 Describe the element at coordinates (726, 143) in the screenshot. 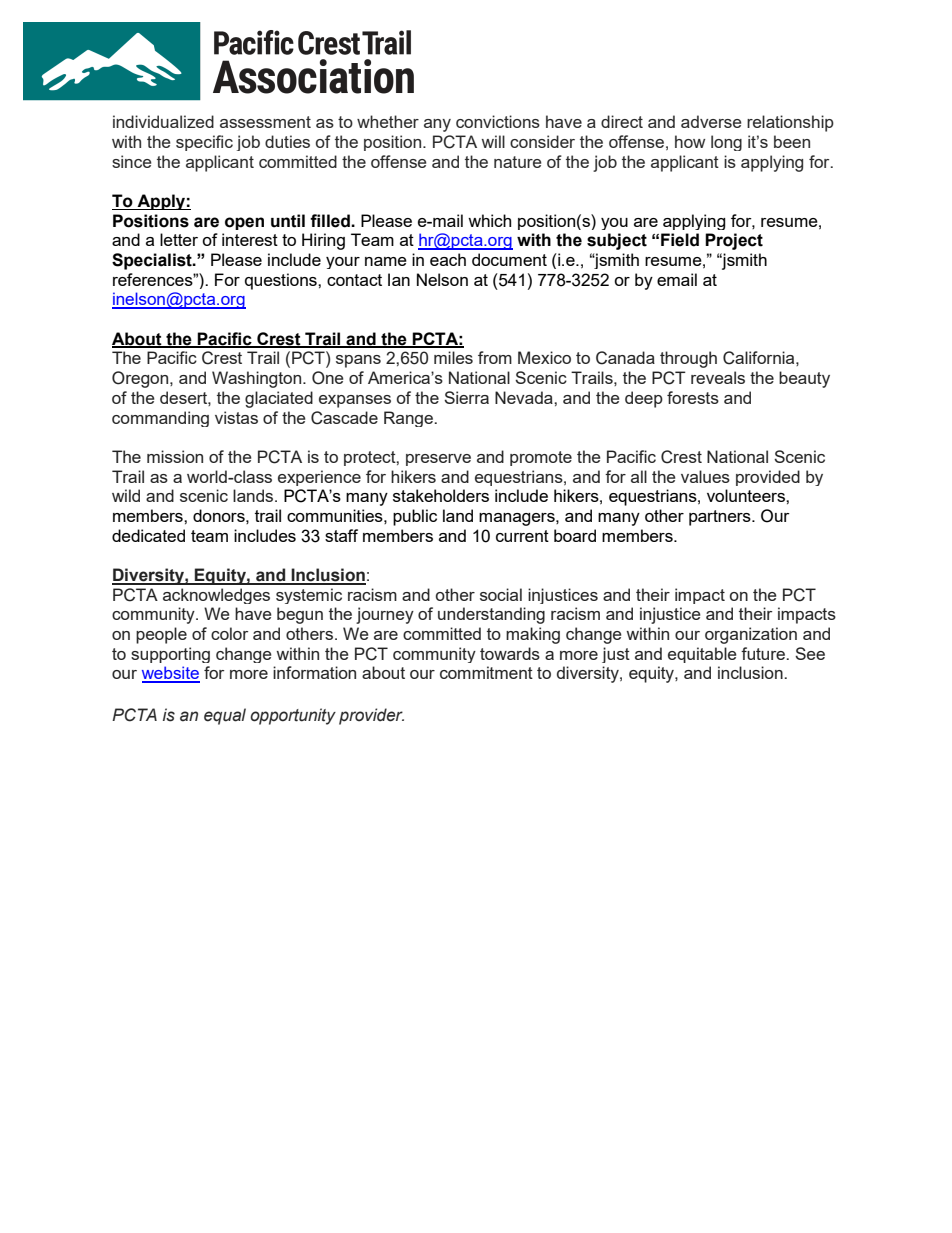

I see `long` at that location.
